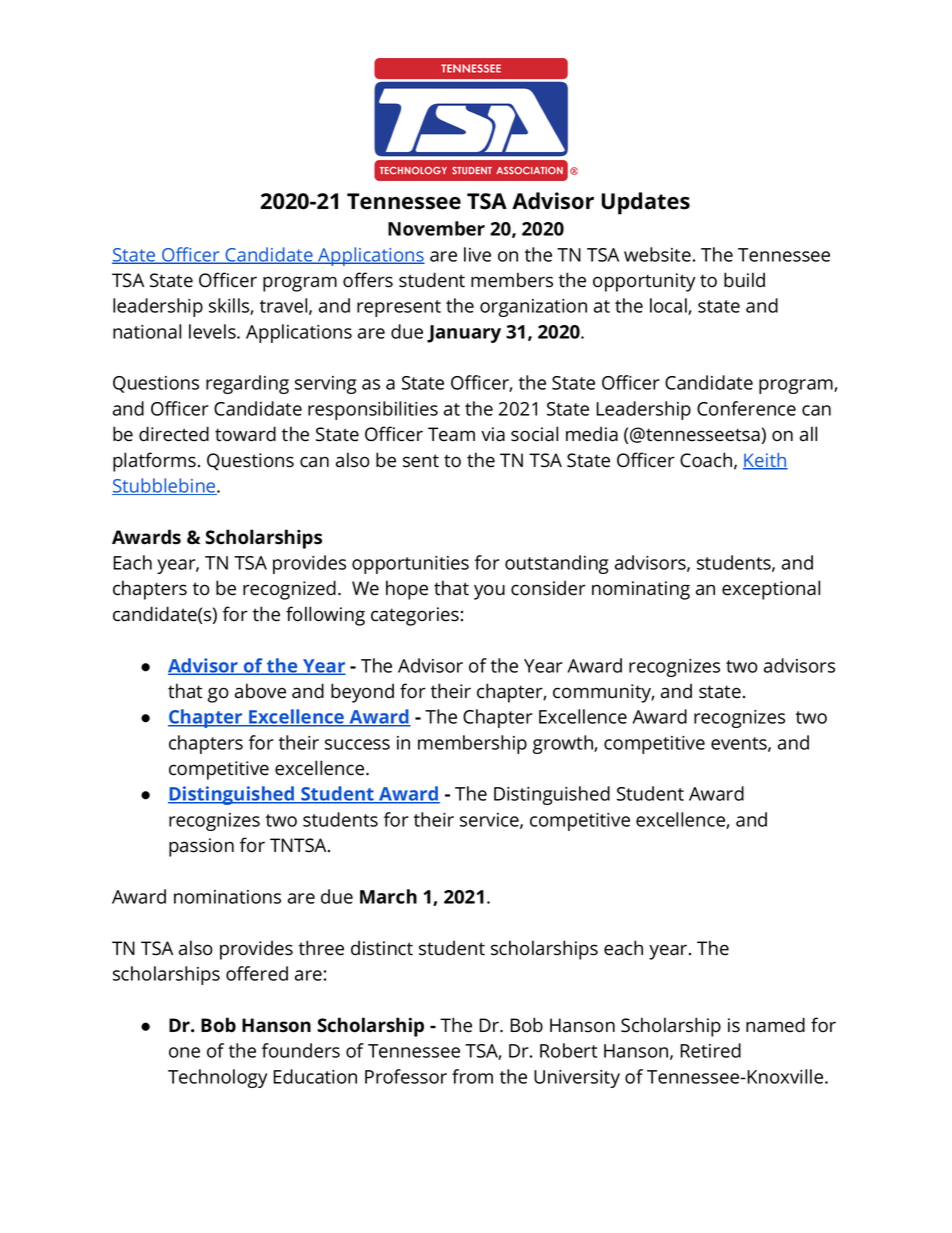  I want to click on you, so click(489, 592).
